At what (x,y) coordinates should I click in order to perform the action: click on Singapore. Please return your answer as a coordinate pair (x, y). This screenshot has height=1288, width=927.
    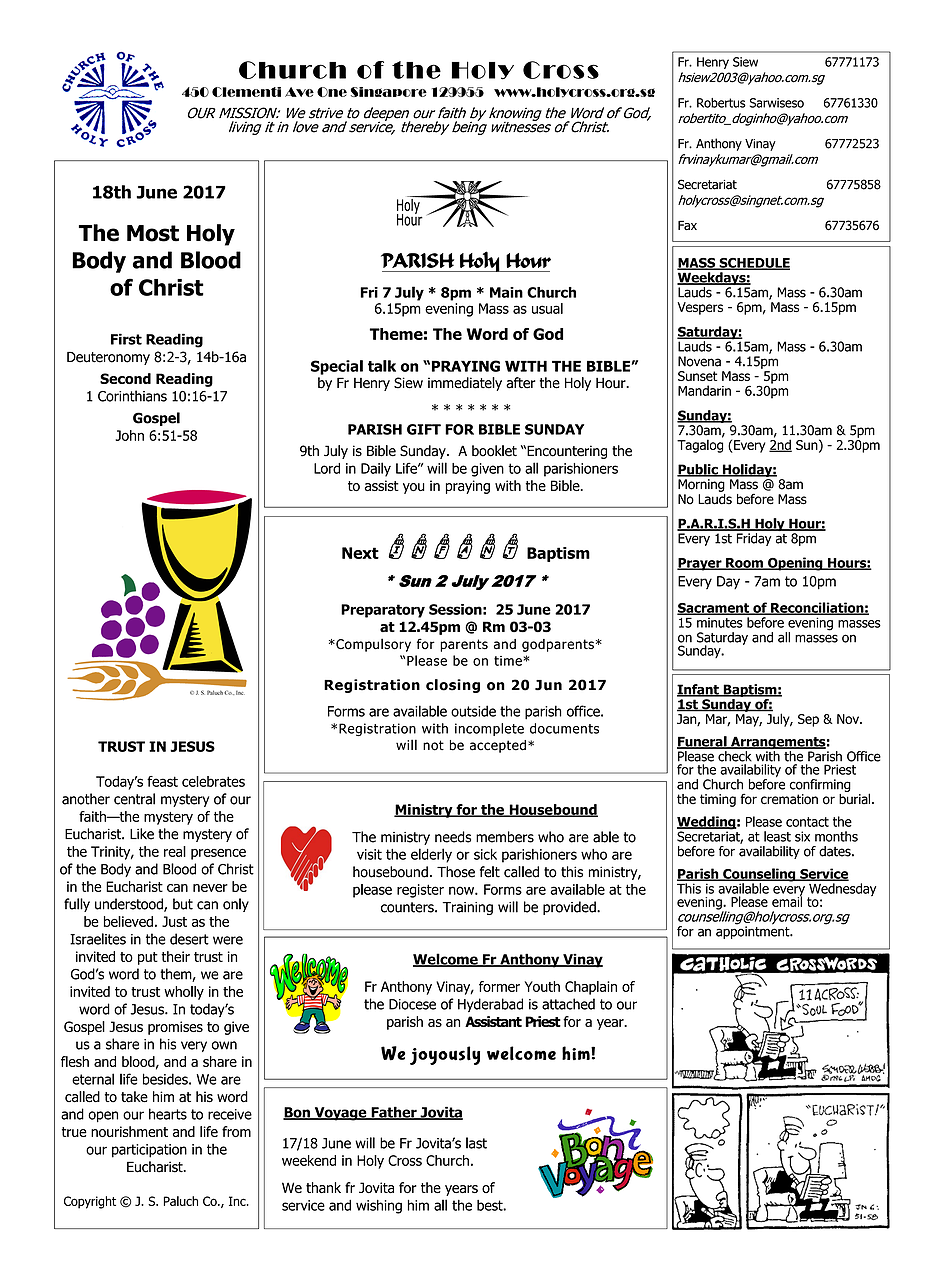
    Looking at the image, I should click on (389, 92).
